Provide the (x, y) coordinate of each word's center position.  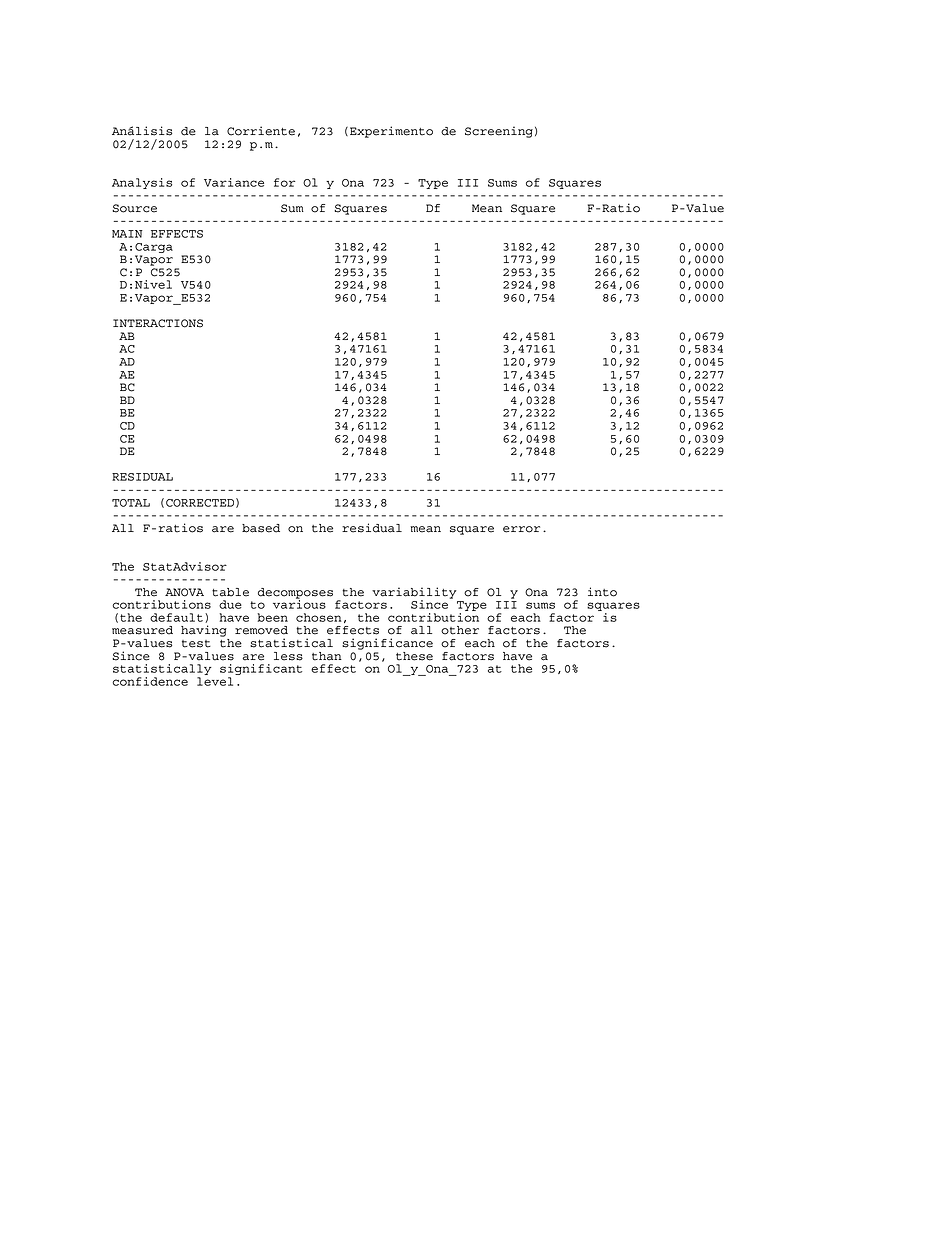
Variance (234, 182)
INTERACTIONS (158, 323)
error (521, 529)
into (602, 592)
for (284, 182)
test (196, 644)
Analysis (142, 183)
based (261, 528)
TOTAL (131, 503)
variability (414, 594)
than (327, 656)
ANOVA (184, 592)
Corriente (261, 131)
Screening (499, 132)
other (460, 630)
